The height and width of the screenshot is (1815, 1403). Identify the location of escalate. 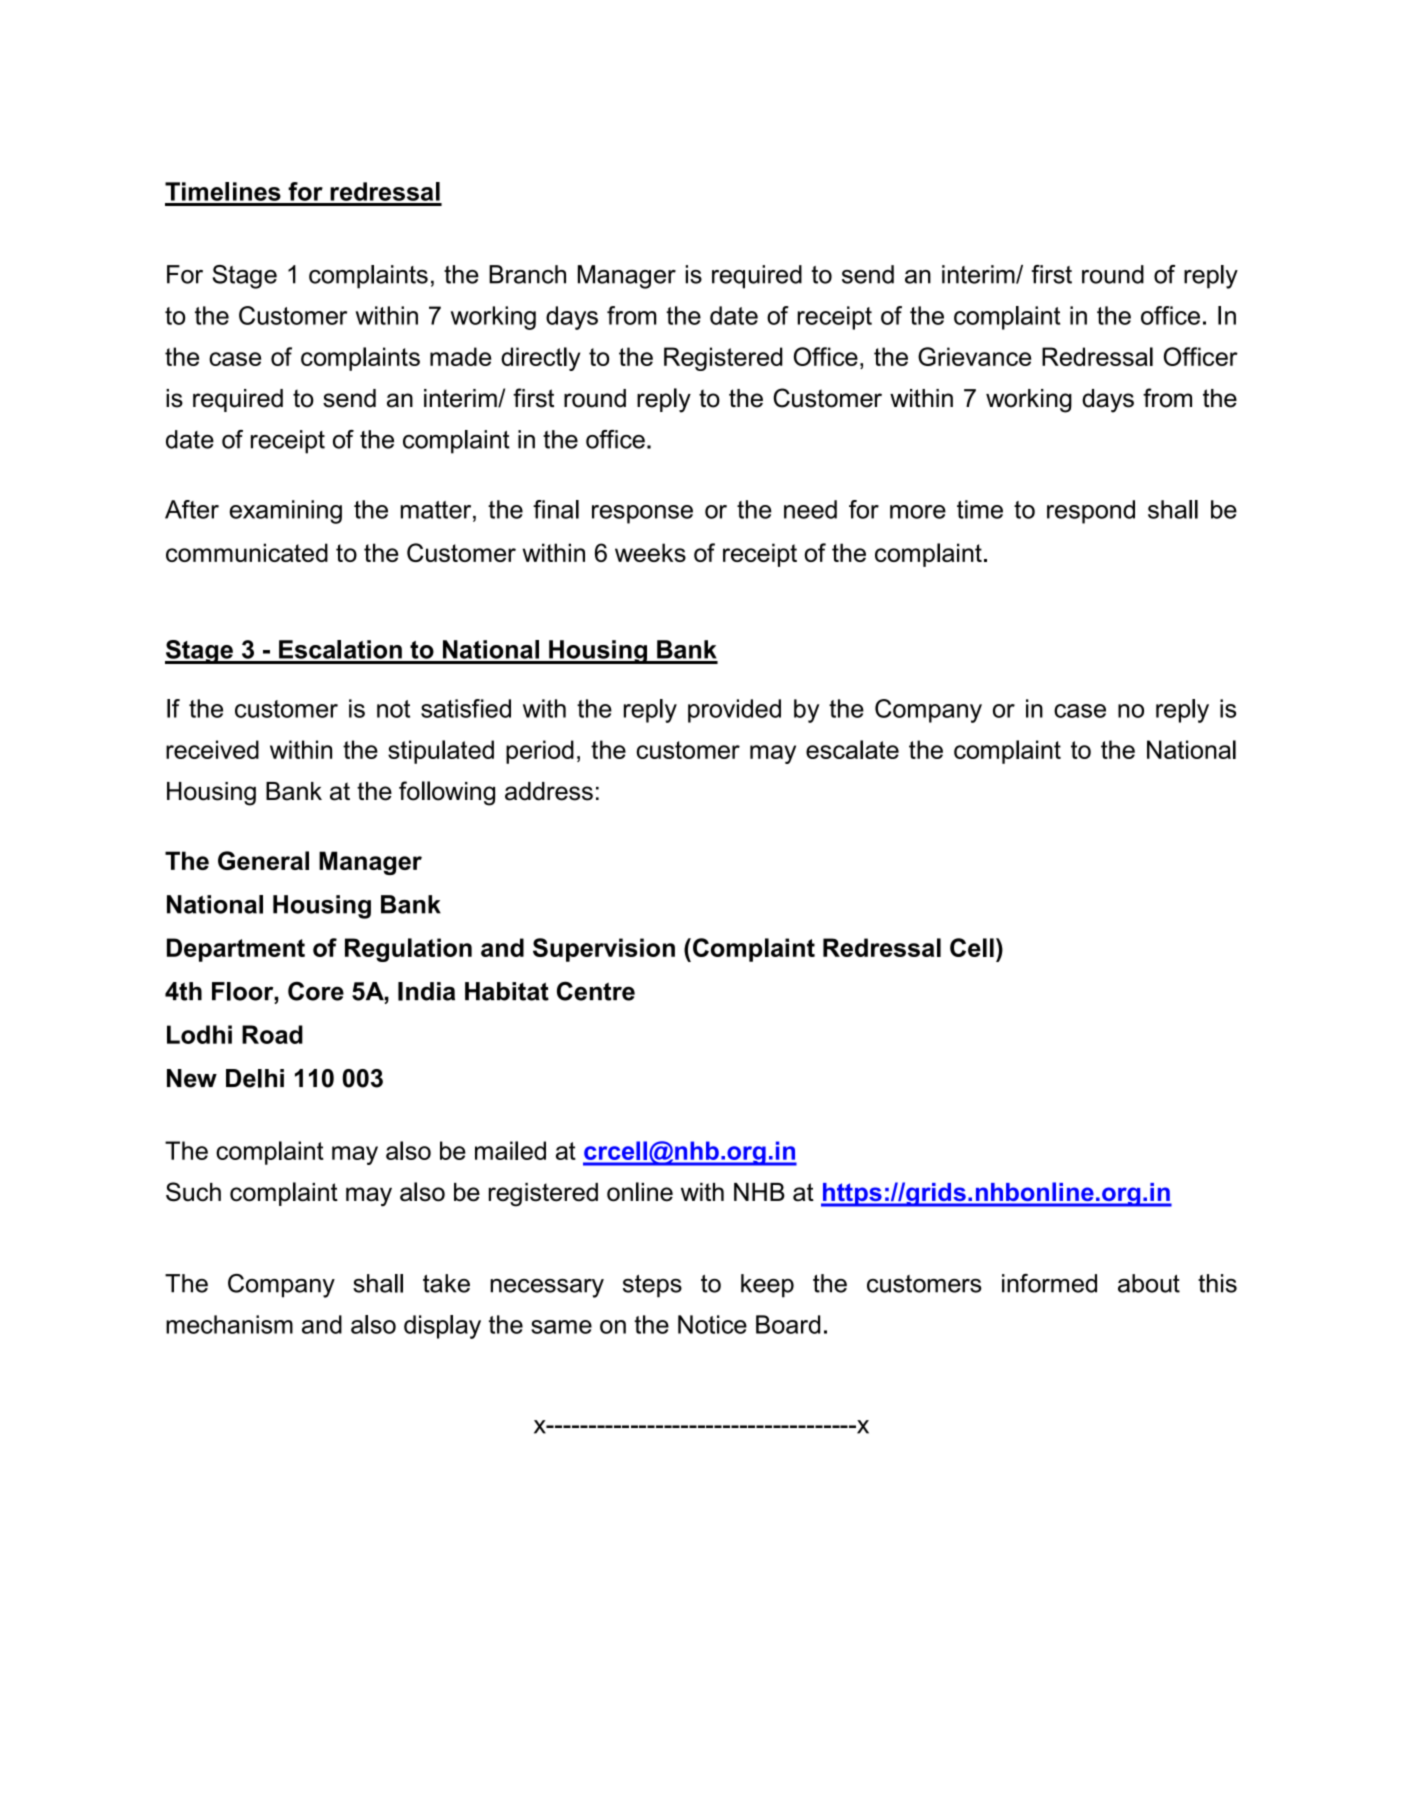
(852, 749).
